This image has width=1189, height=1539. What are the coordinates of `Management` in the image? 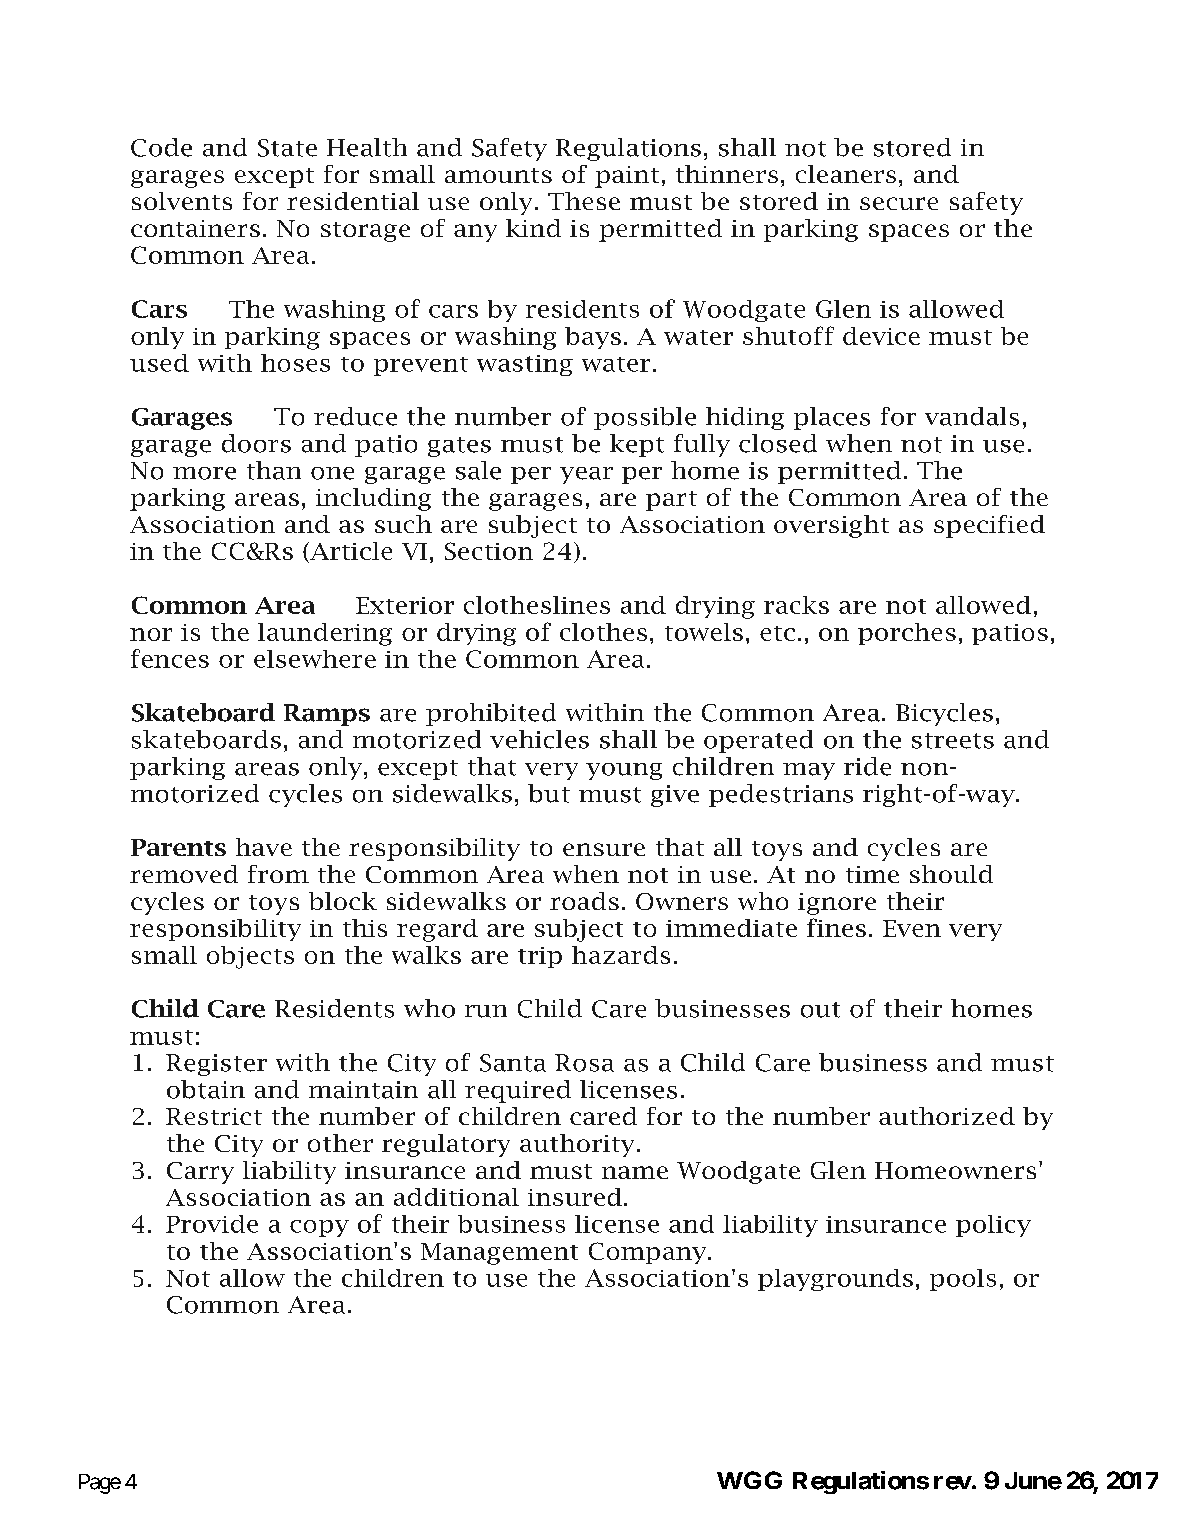 It's located at (499, 1254).
